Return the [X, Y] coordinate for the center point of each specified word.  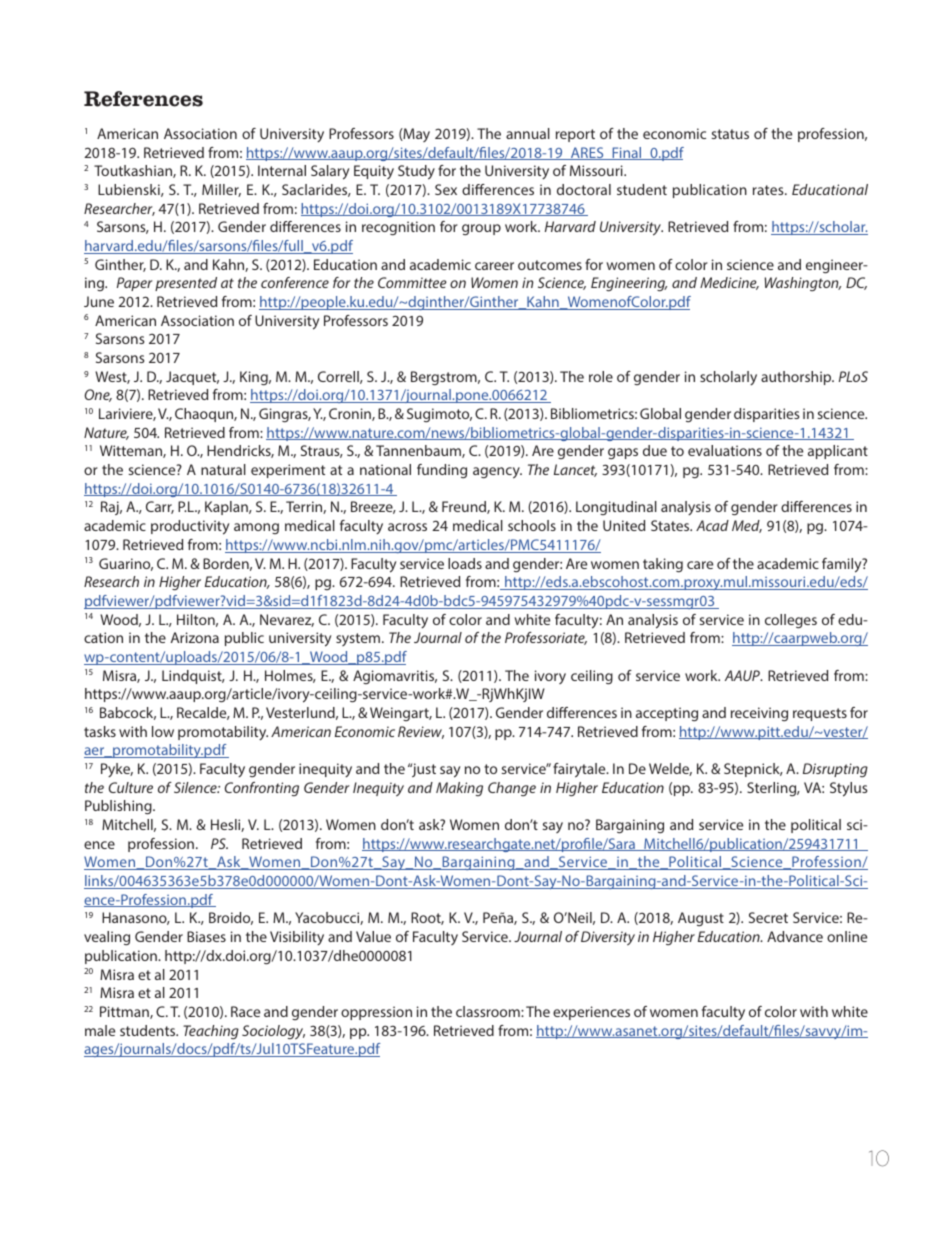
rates [769, 190]
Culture [131, 787]
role [601, 376]
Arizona [195, 637]
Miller [221, 190]
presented [186, 284]
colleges [791, 621]
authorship [797, 378]
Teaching [211, 1032]
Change [512, 789]
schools [532, 525]
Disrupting [835, 770]
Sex [446, 189]
